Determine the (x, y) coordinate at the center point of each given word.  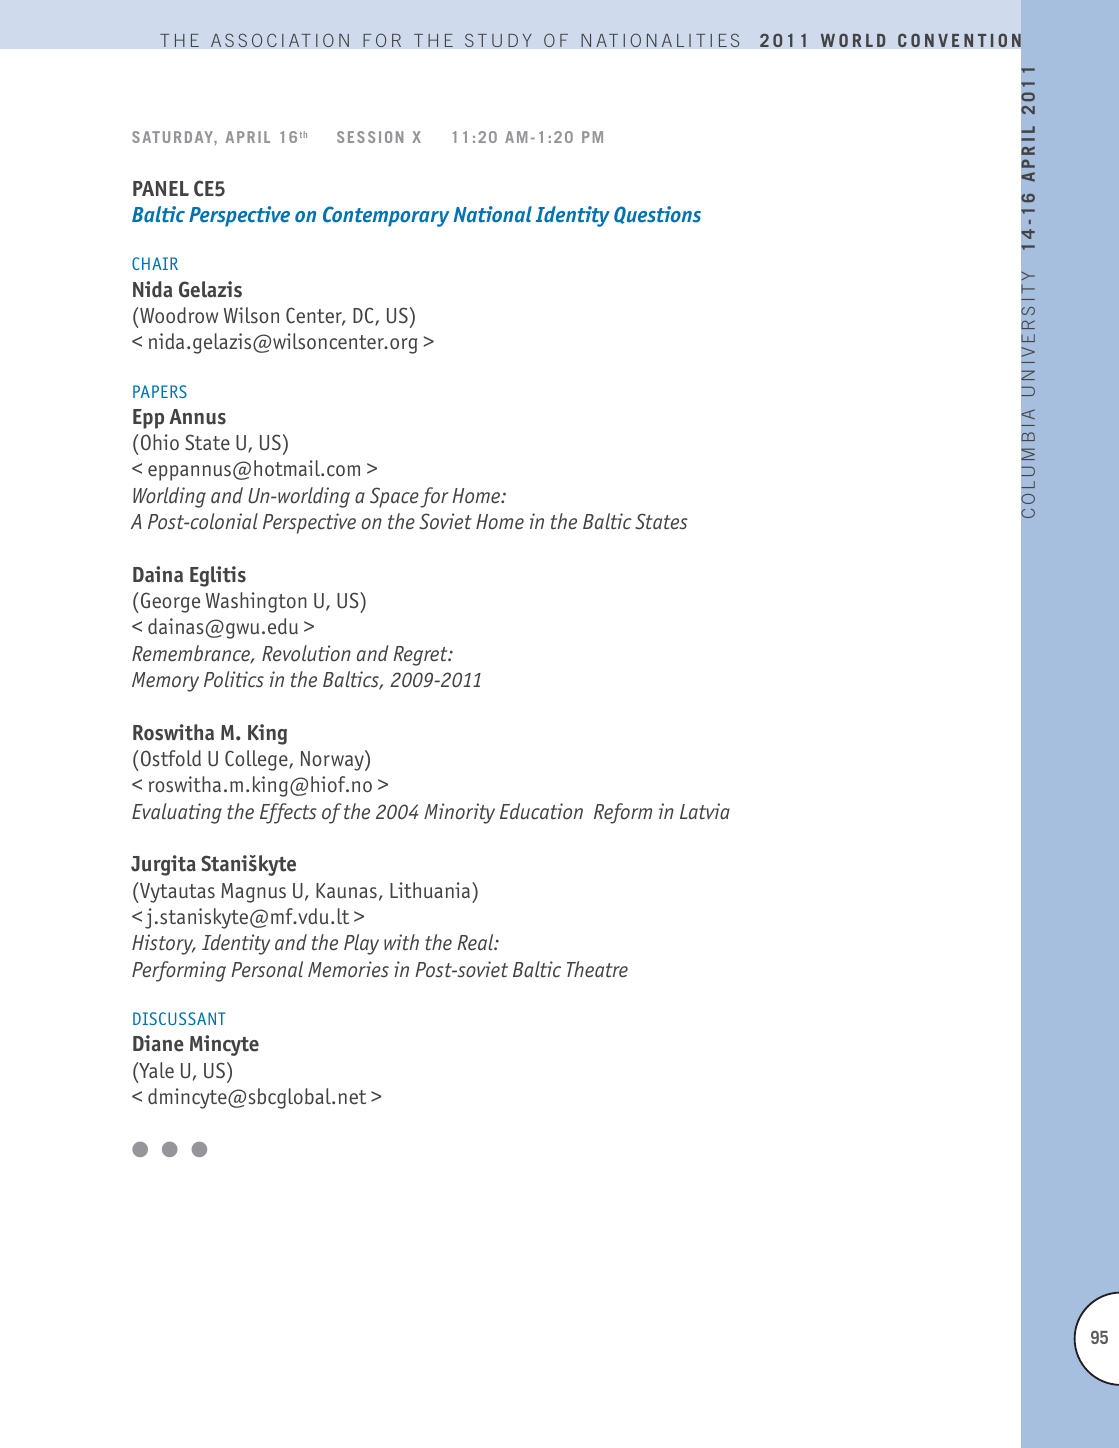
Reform (623, 813)
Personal (267, 969)
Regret (421, 656)
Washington (256, 602)
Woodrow (179, 315)
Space (394, 497)
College (257, 760)
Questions (657, 215)
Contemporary (386, 216)
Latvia (705, 811)
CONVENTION (959, 40)
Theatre (597, 969)
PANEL (161, 188)
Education (541, 811)
